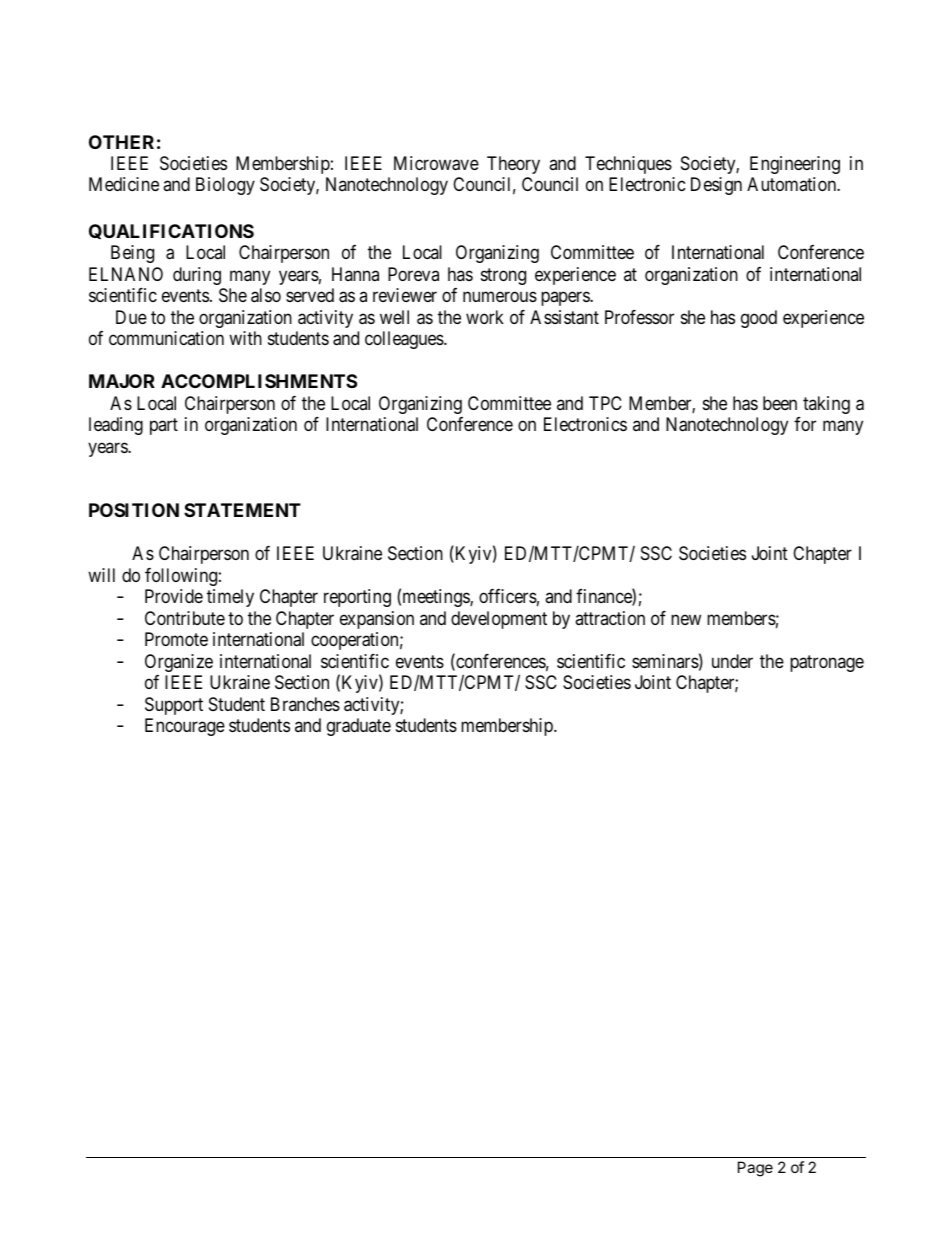 The width and height of the document is (952, 1233). What do you see at coordinates (755, 1169) in the document?
I see `Page` at bounding box center [755, 1169].
